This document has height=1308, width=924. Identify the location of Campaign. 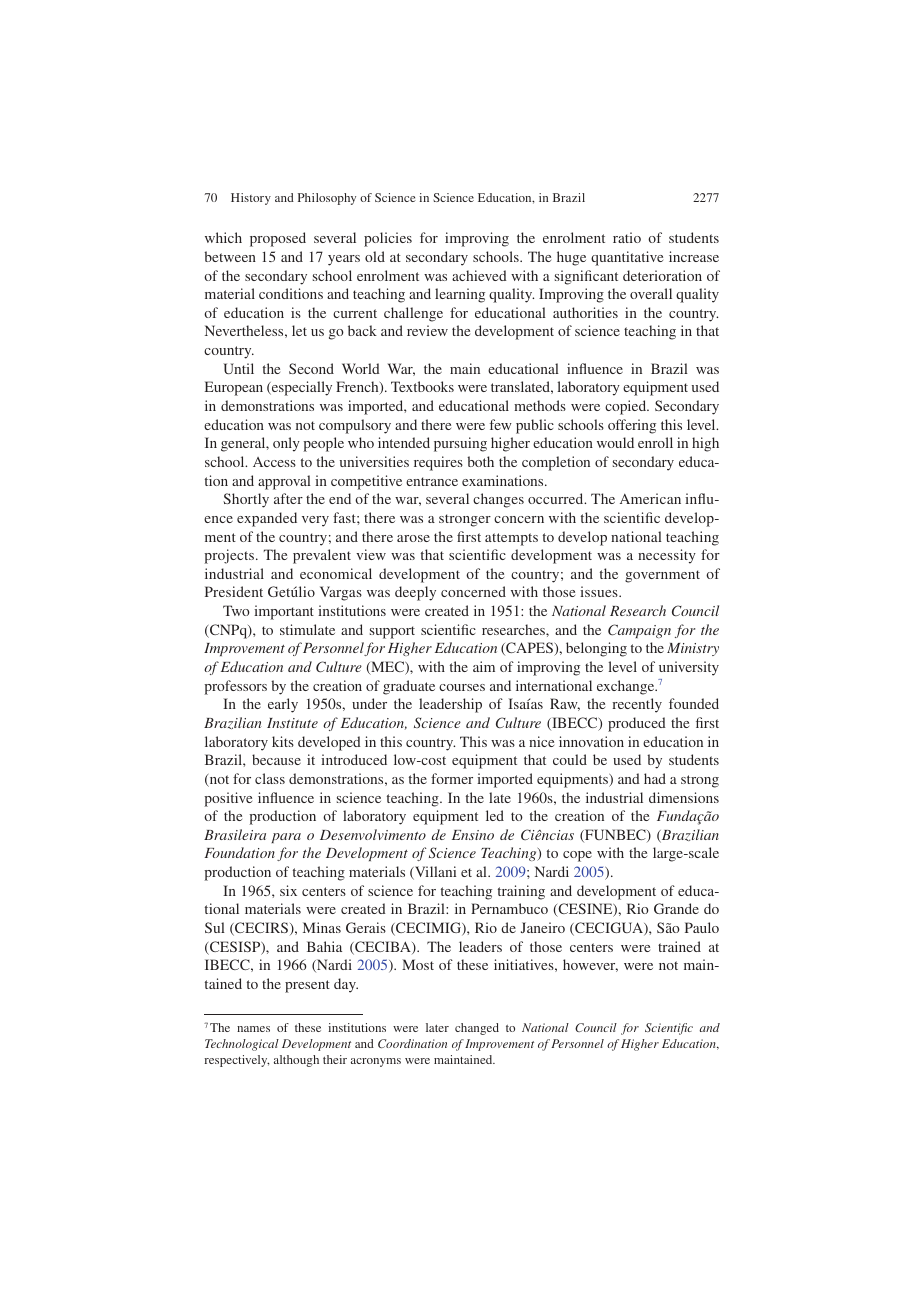
(639, 631).
